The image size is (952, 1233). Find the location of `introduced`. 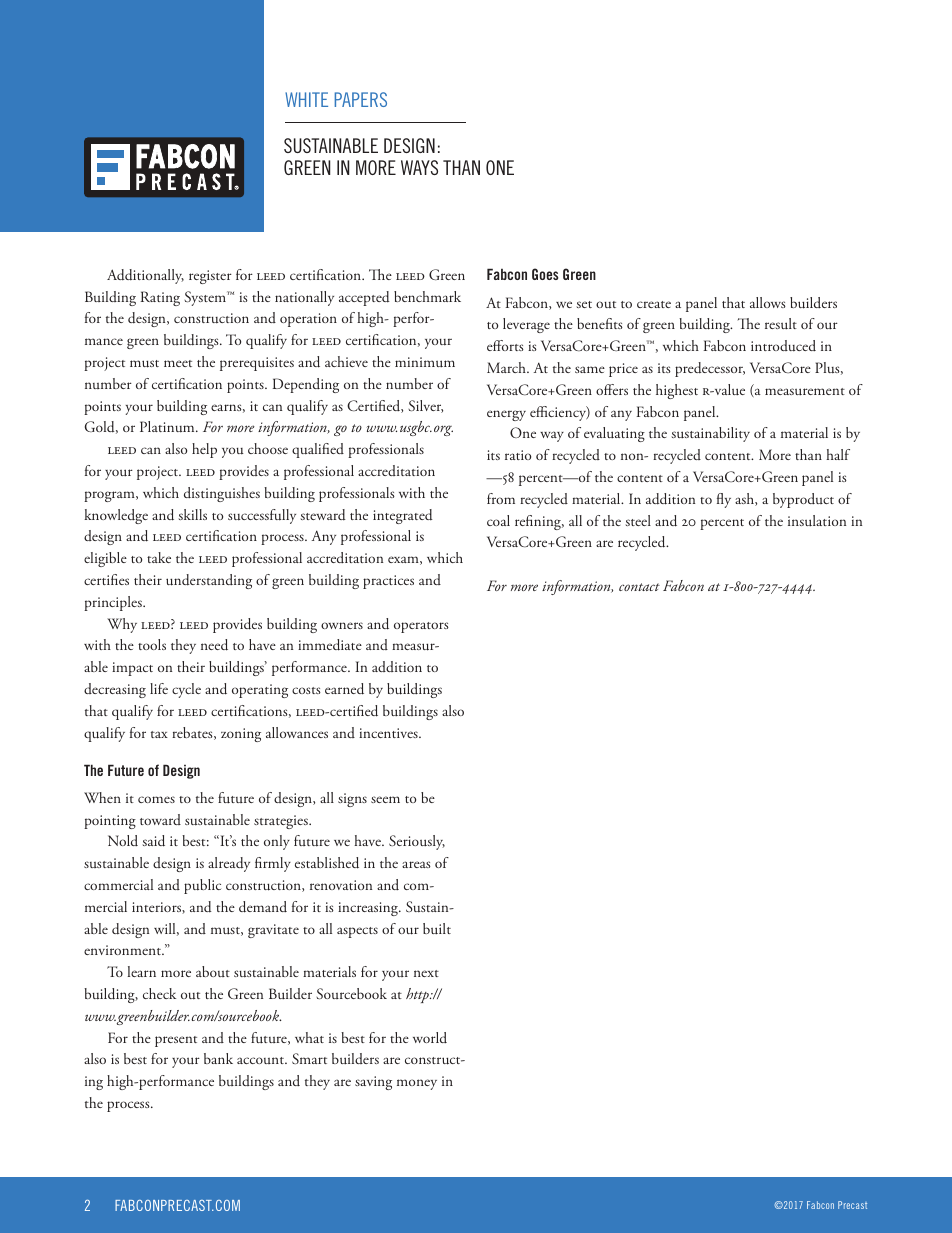

introduced is located at coordinates (783, 346).
